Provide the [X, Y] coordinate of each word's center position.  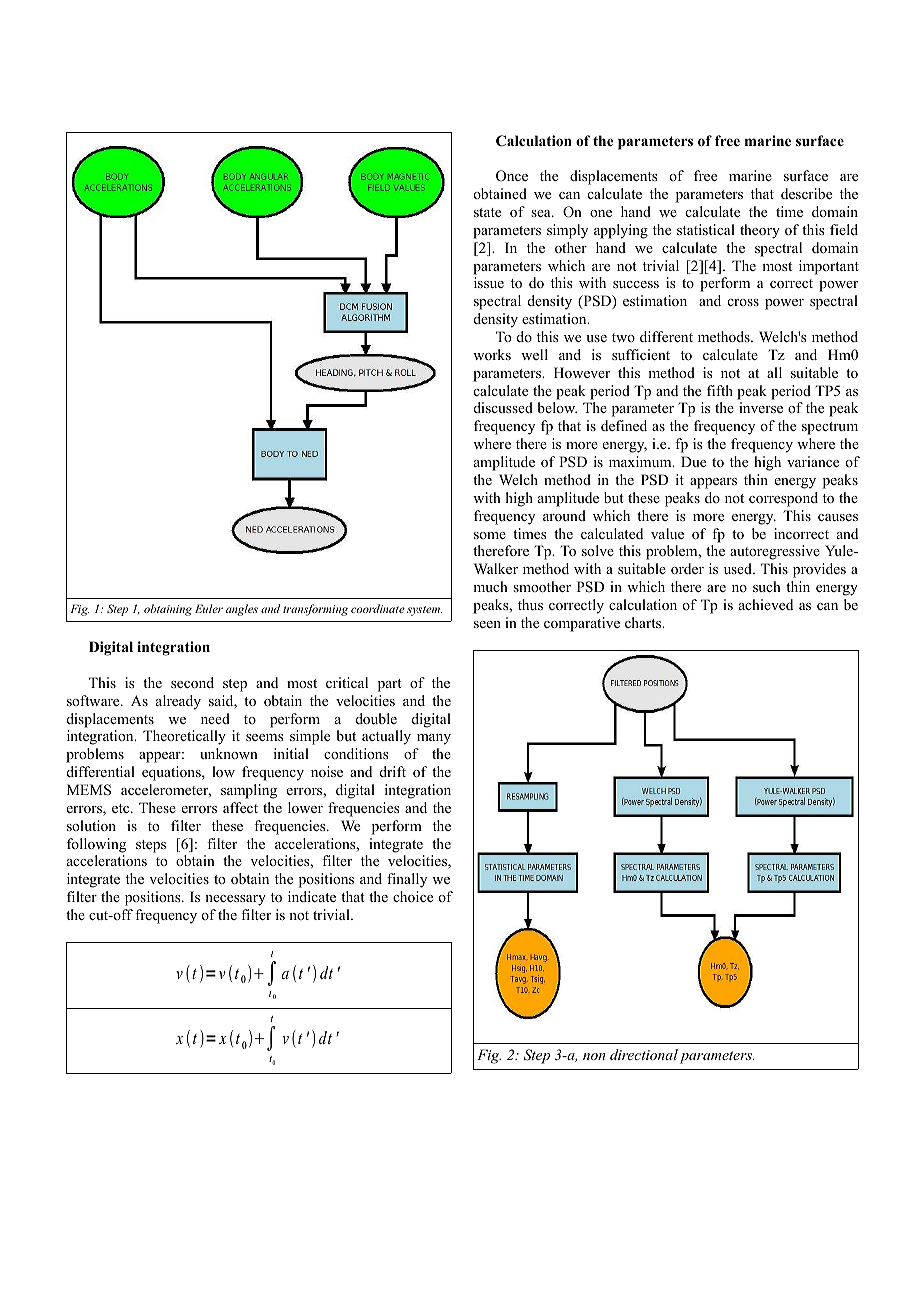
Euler [209, 608]
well [534, 354]
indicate [312, 896]
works [492, 354]
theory [760, 231]
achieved [766, 604]
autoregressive [775, 552]
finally [407, 880]
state [487, 212]
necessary [235, 900]
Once [512, 176]
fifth [720, 390]
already [178, 702]
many [434, 739]
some [490, 535]
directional [644, 1054]
